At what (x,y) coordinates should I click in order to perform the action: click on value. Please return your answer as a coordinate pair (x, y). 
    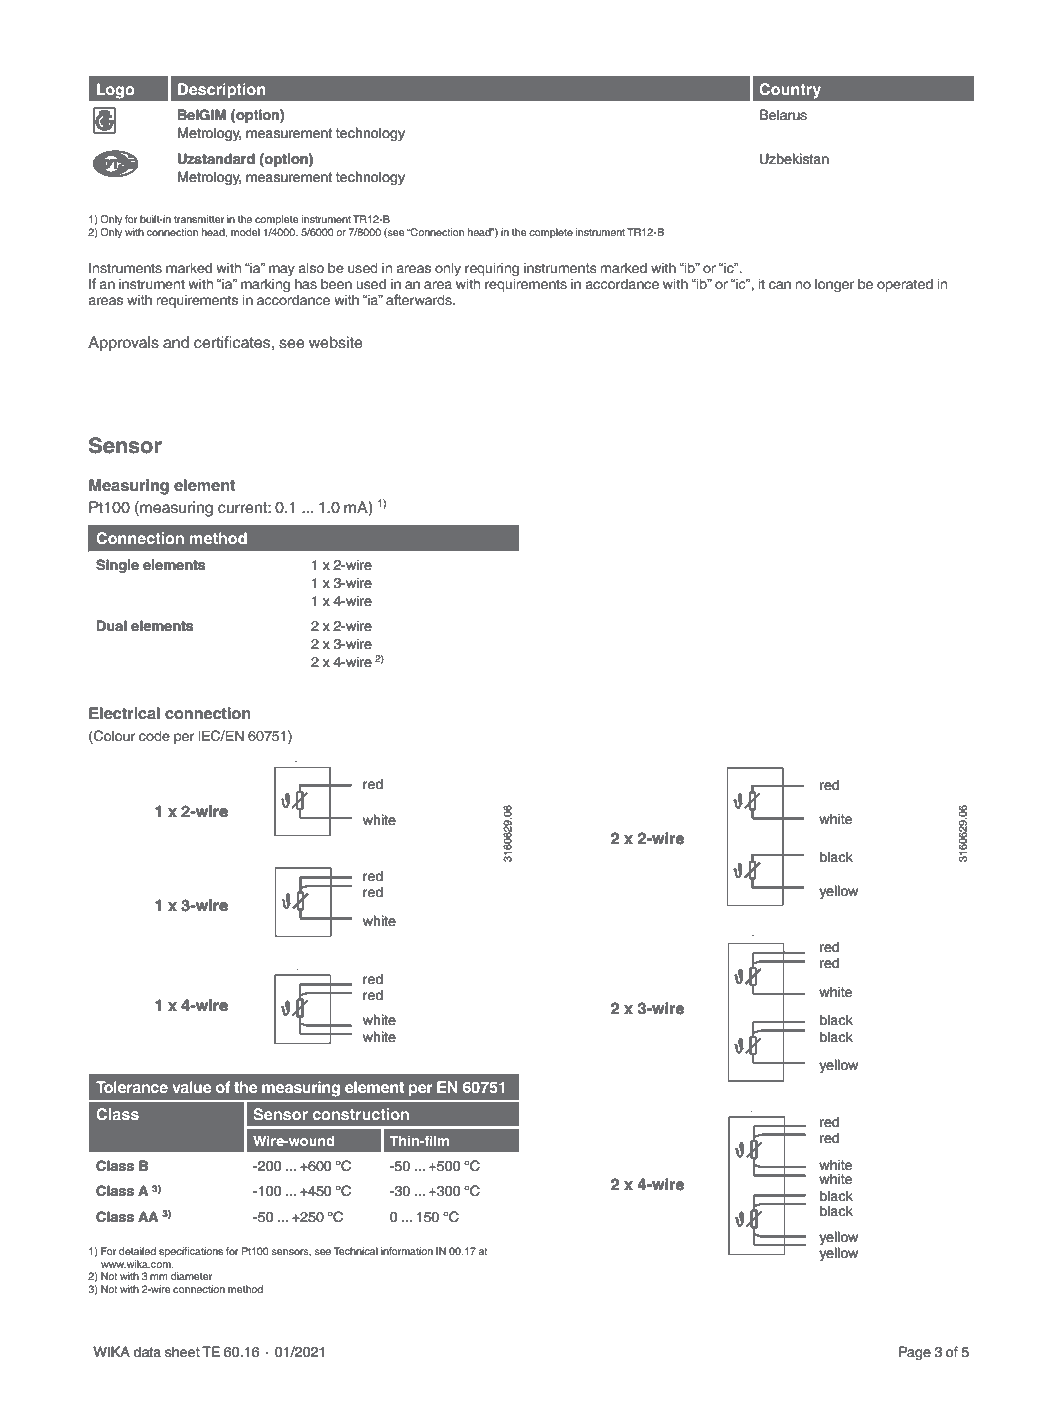
    Looking at the image, I should click on (192, 1087).
